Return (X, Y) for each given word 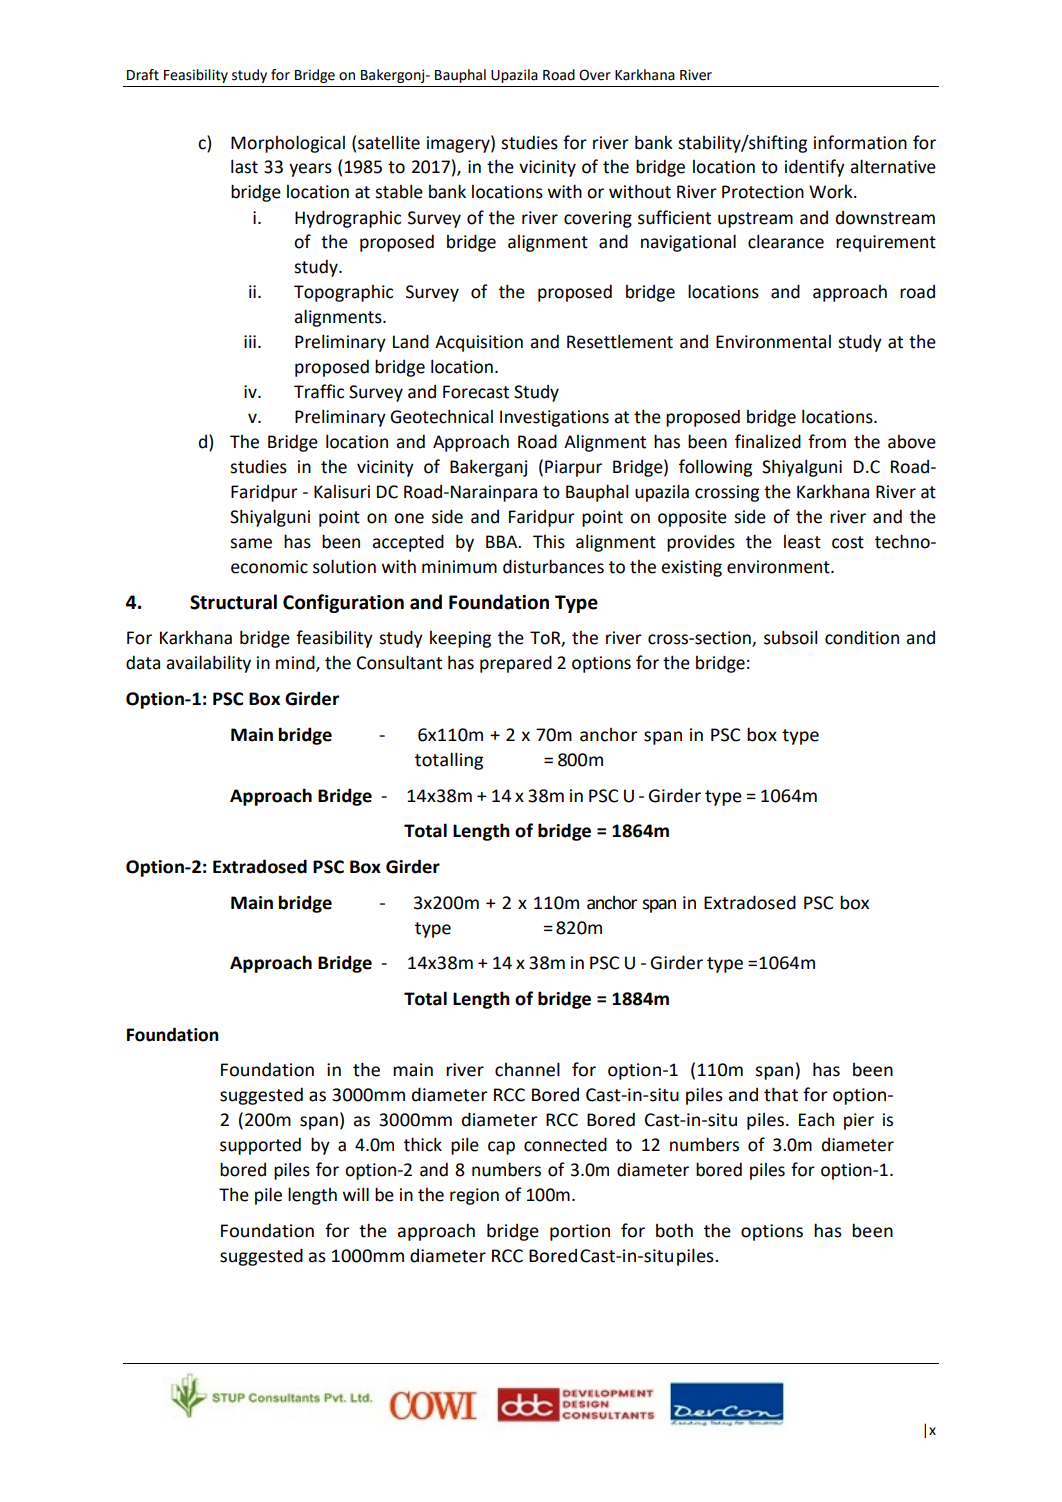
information (860, 142)
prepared (516, 664)
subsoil (790, 637)
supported (260, 1146)
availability (208, 664)
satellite (389, 142)
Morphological (288, 144)
